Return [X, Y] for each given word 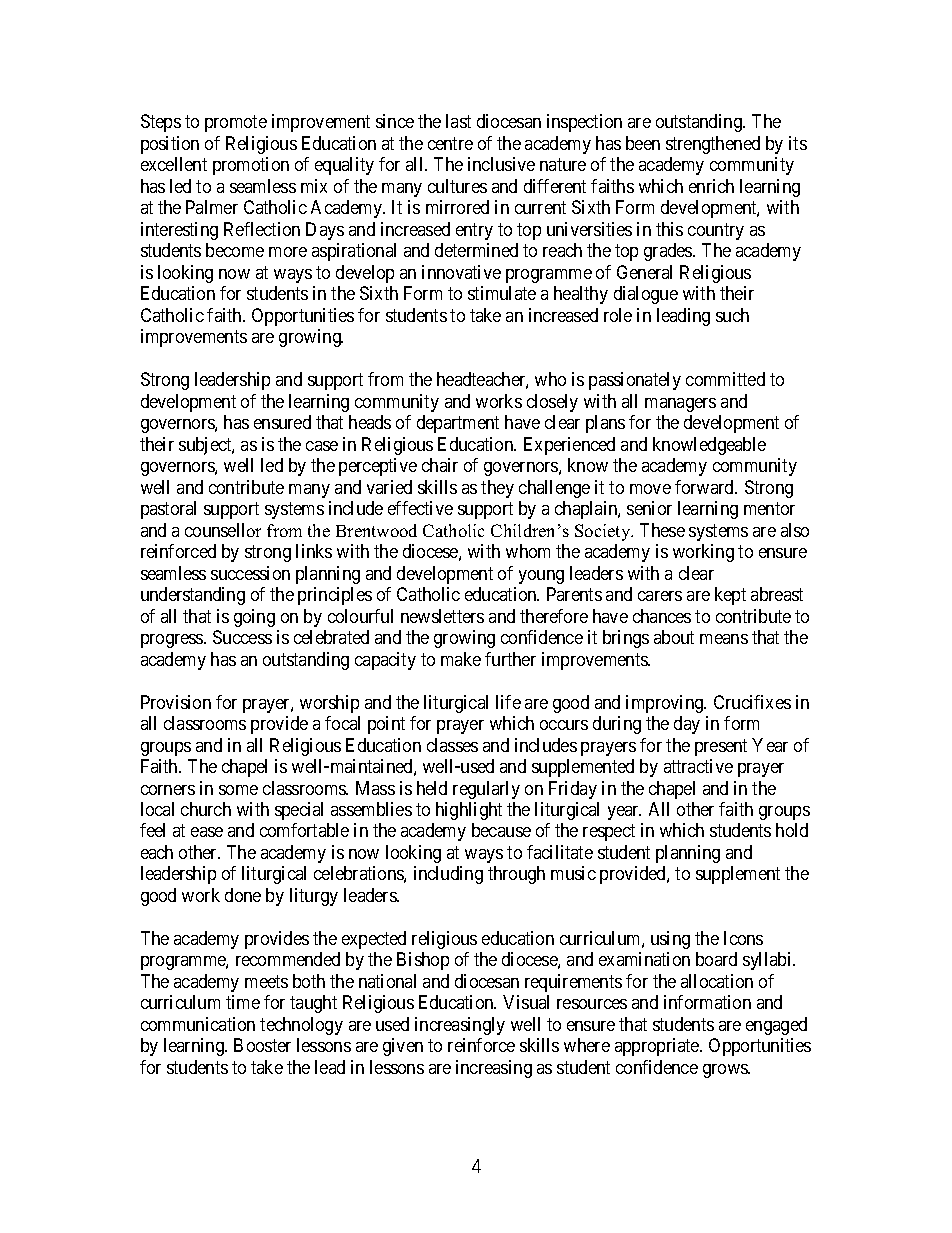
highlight [469, 811]
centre [450, 143]
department [458, 424]
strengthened [713, 145]
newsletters [442, 616]
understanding [193, 596]
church [206, 809]
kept [730, 596]
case [322, 446]
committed [725, 379]
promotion [251, 166]
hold [792, 830]
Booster [262, 1045]
